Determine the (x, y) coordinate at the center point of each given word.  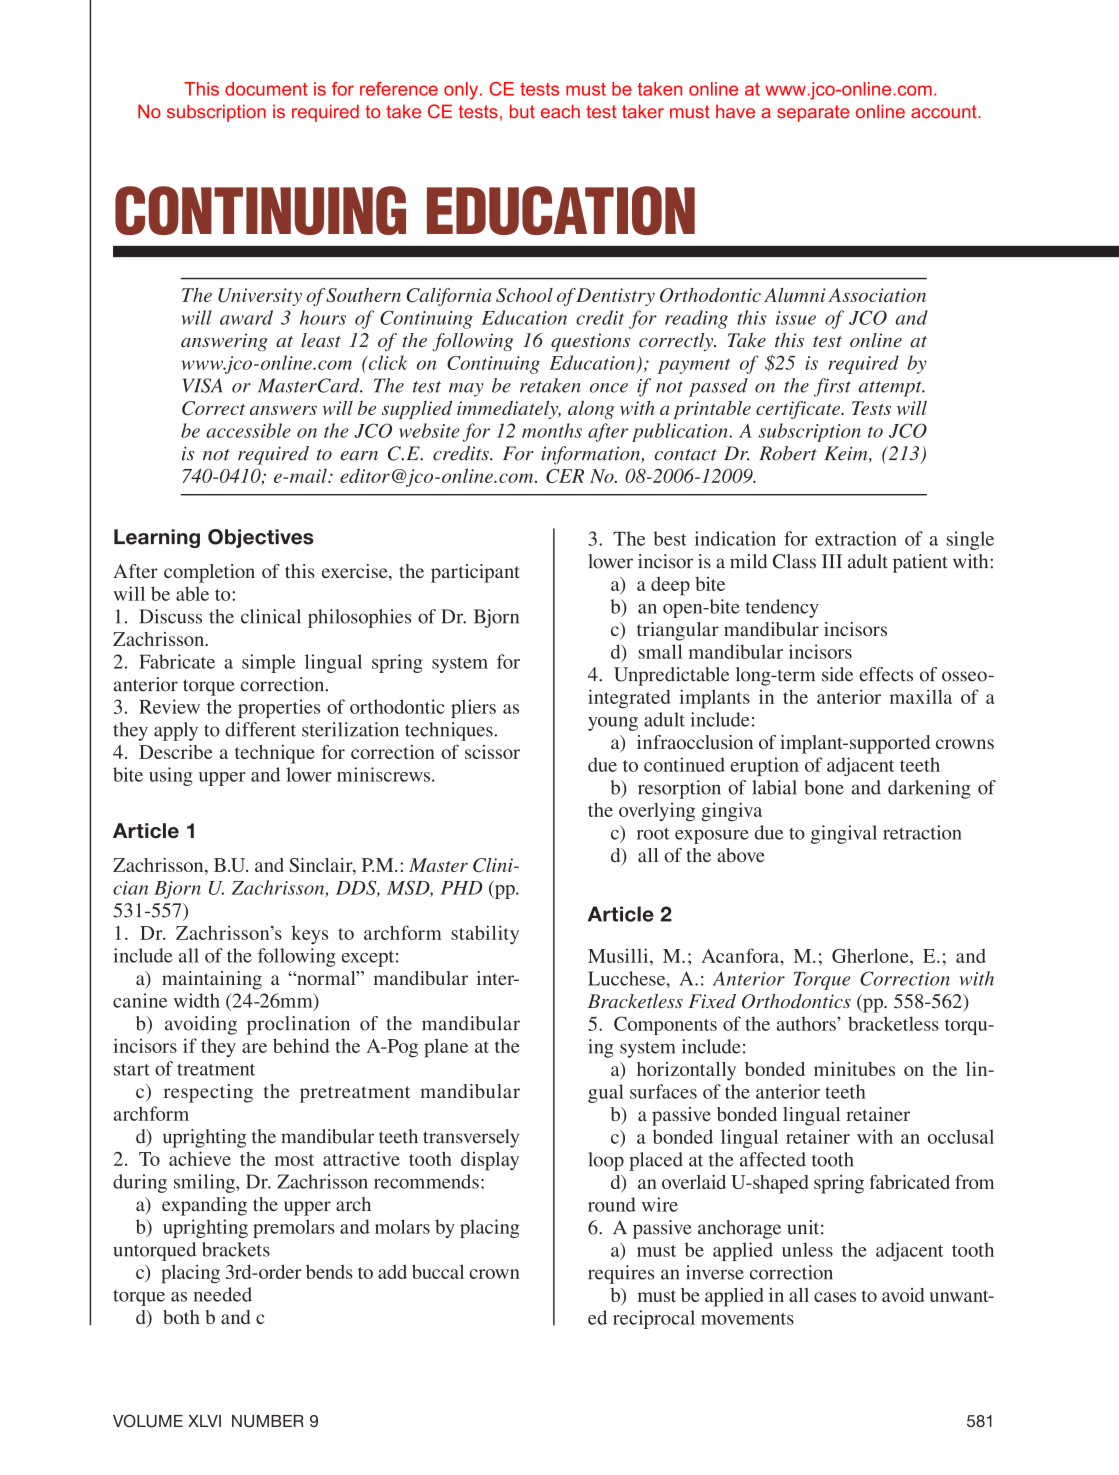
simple (269, 663)
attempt (891, 389)
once (609, 388)
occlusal (961, 1136)
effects (886, 674)
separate (813, 113)
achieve (200, 1158)
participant (475, 573)
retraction (922, 832)
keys (309, 934)
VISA (203, 385)
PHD (462, 888)
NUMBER (268, 1421)
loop (606, 1161)
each (560, 111)
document (266, 89)
